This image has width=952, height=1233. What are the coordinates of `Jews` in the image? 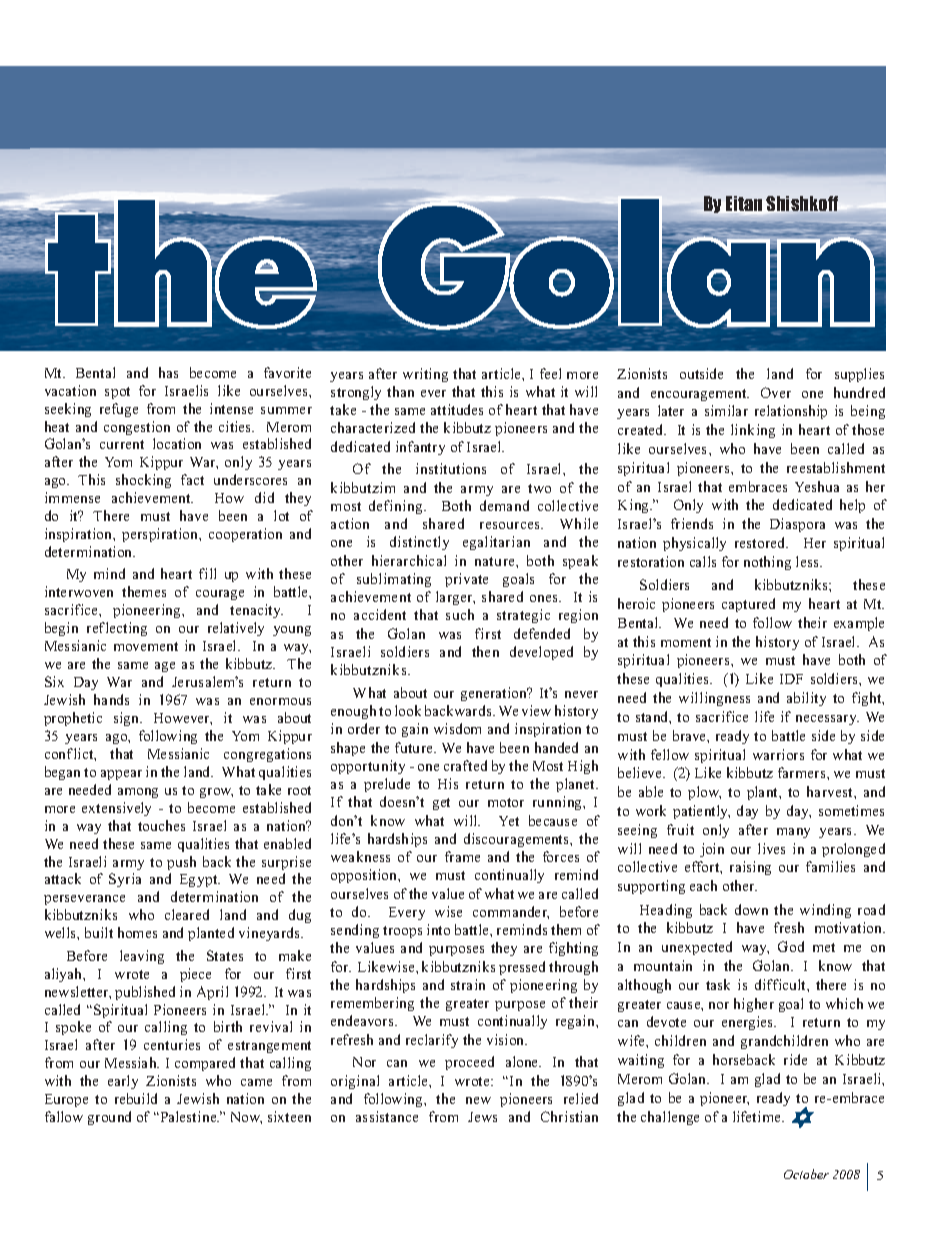 It's located at (482, 1117).
